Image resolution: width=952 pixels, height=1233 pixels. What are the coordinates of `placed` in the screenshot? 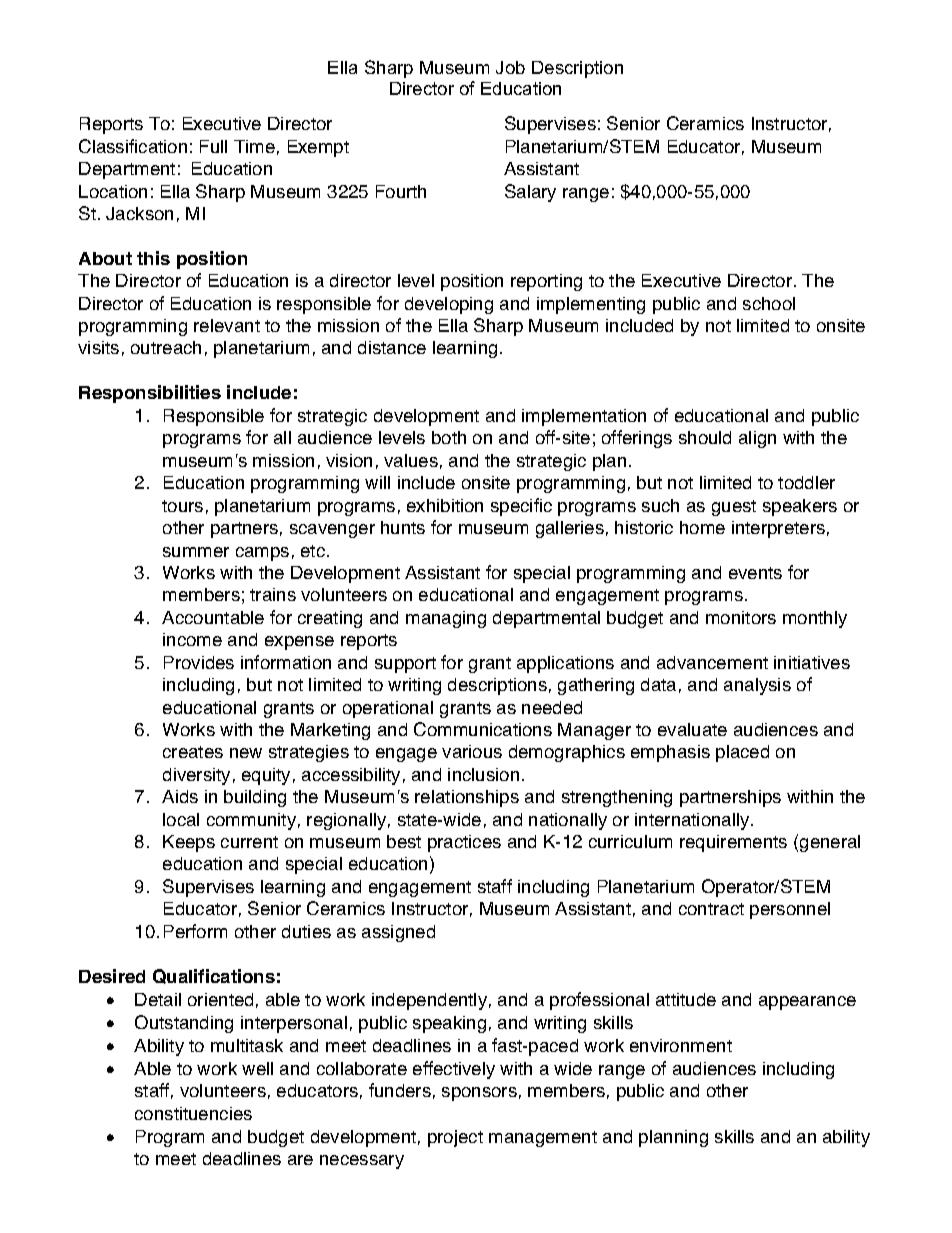 It's located at (742, 753).
